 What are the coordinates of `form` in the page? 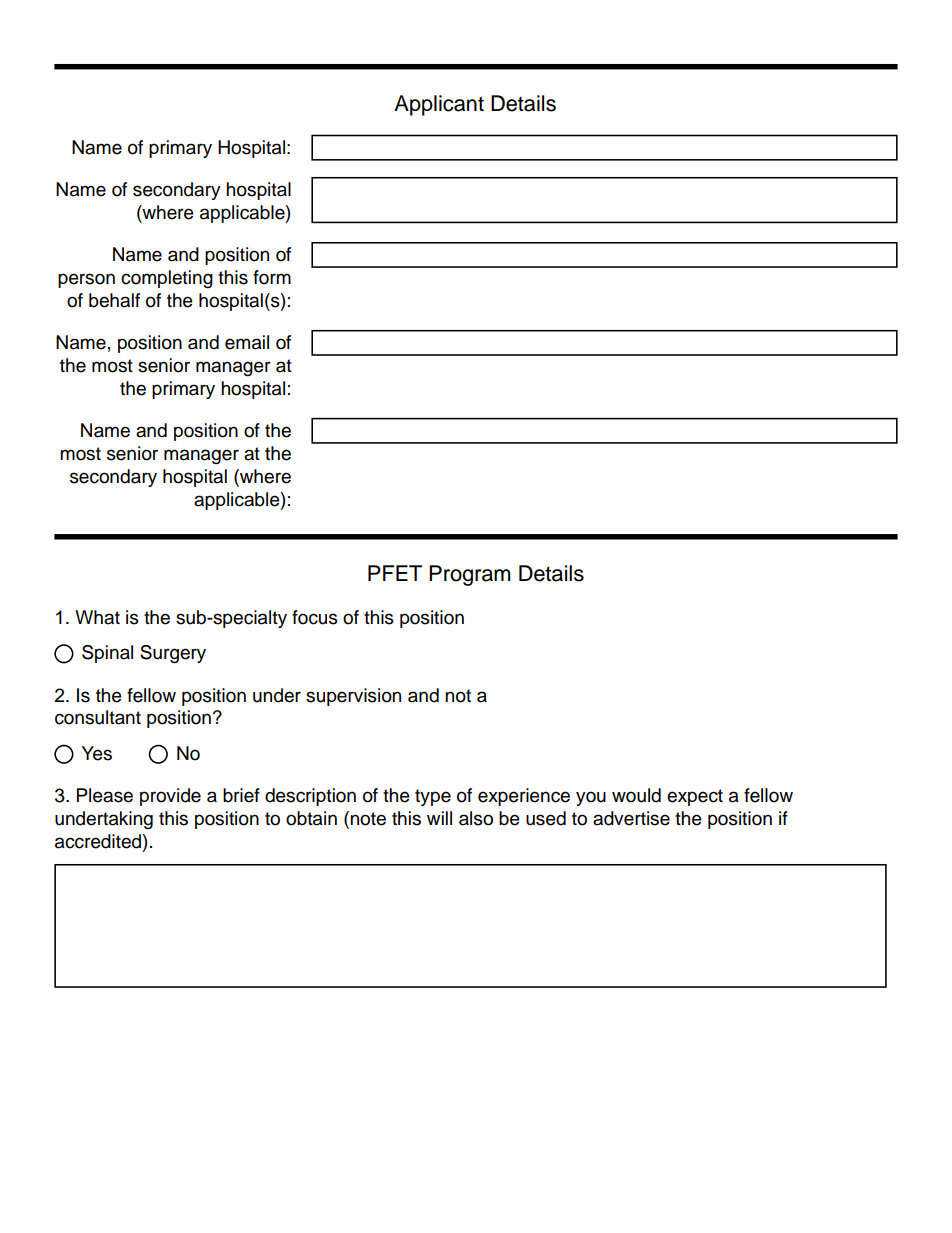 It's located at (272, 277).
